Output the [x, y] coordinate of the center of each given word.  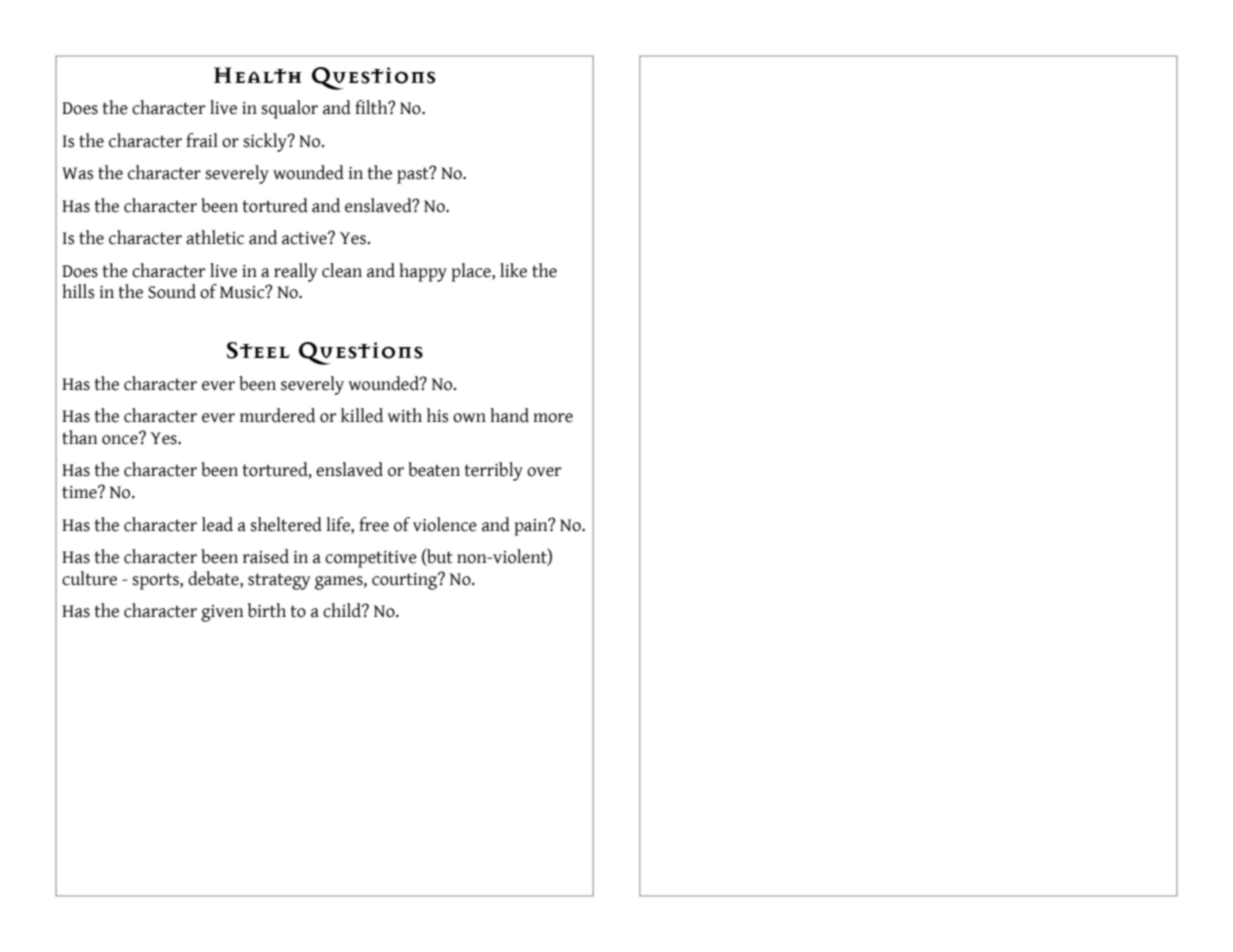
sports [156, 581]
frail [202, 140]
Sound [172, 291]
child [343, 610]
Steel [258, 350]
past [414, 175]
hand [509, 415]
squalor [289, 109]
